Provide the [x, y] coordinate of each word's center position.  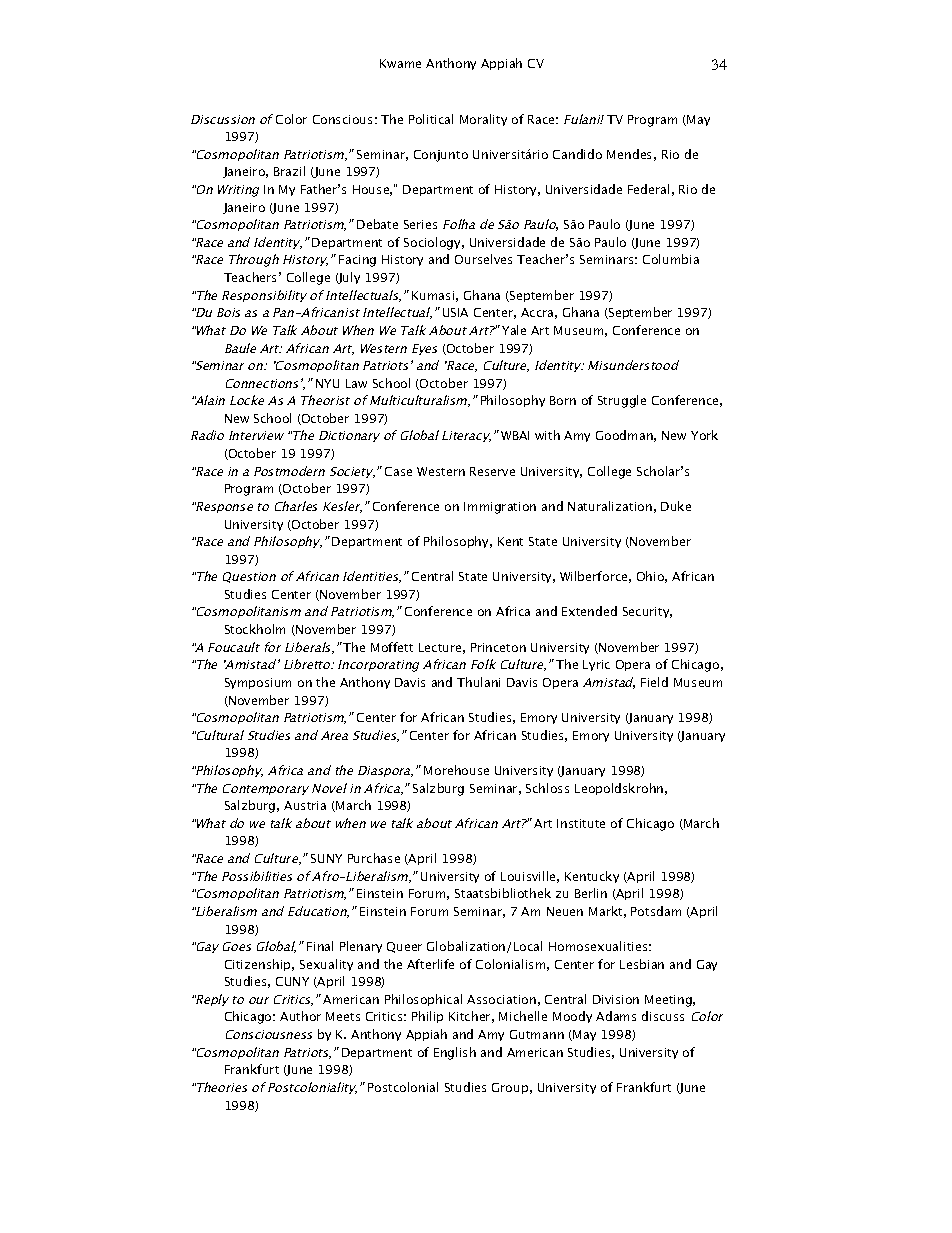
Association [501, 999]
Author [300, 1016]
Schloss [547, 788]
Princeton [498, 647]
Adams [616, 1016]
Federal [648, 189]
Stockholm [255, 629]
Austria [305, 805]
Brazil [289, 171]
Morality [483, 120]
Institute [581, 823]
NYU [327, 383]
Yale [514, 330]
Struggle [622, 401]
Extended [589, 611]
